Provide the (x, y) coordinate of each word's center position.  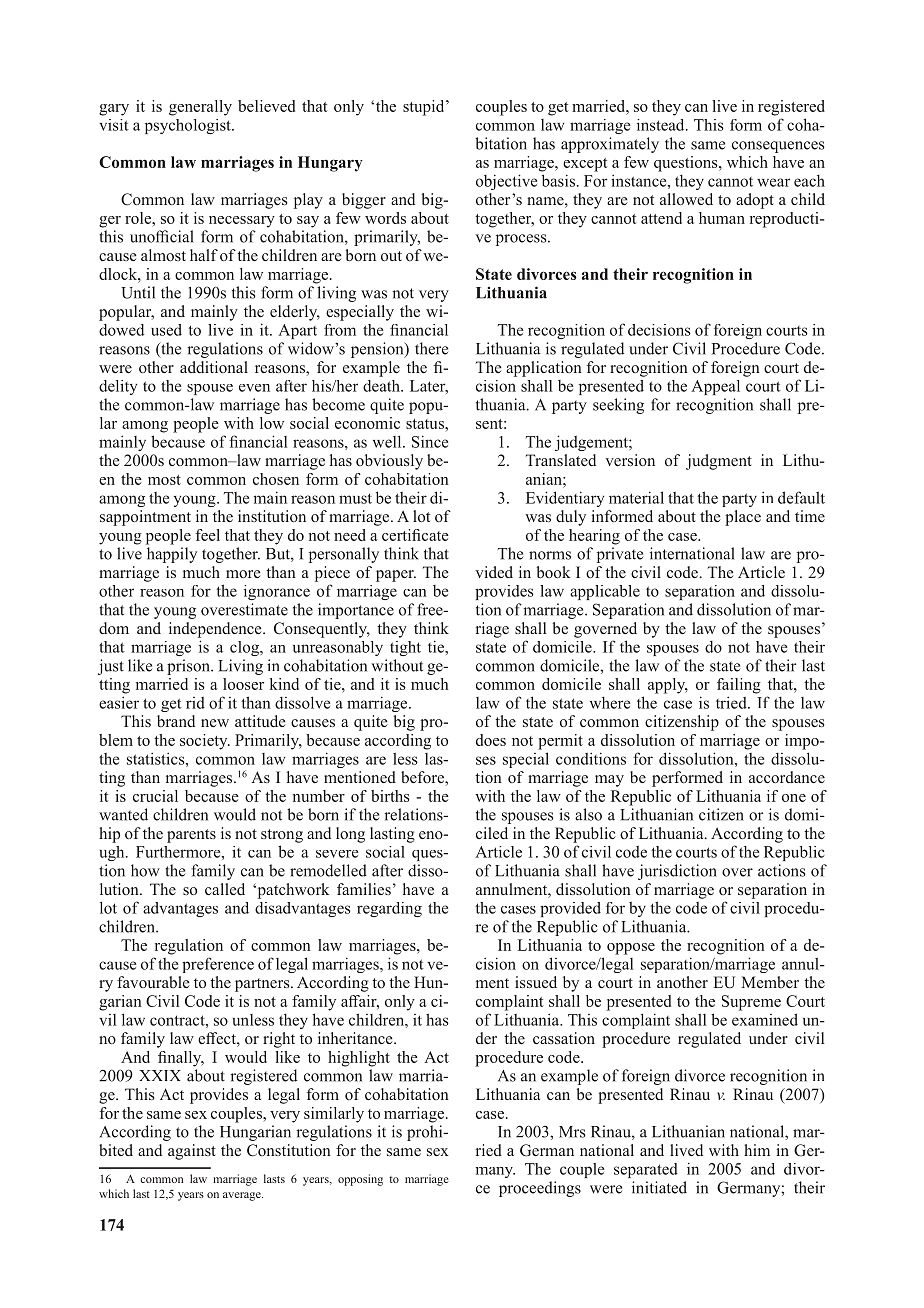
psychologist (189, 126)
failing (739, 686)
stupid (425, 108)
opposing (360, 1180)
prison (189, 667)
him (757, 1150)
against (192, 1152)
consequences (778, 147)
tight (405, 648)
